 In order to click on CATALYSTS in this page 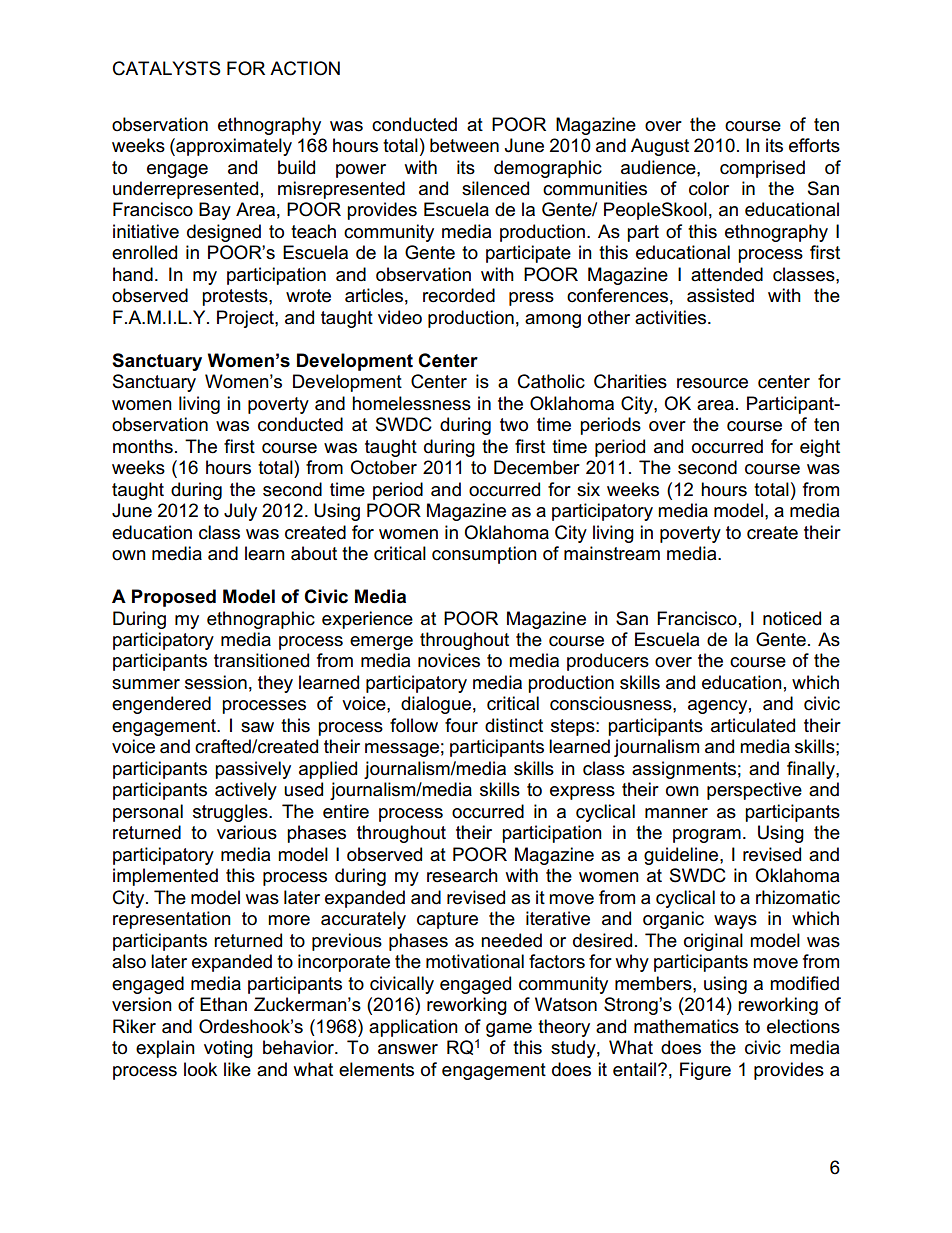, I will do `click(167, 68)`.
